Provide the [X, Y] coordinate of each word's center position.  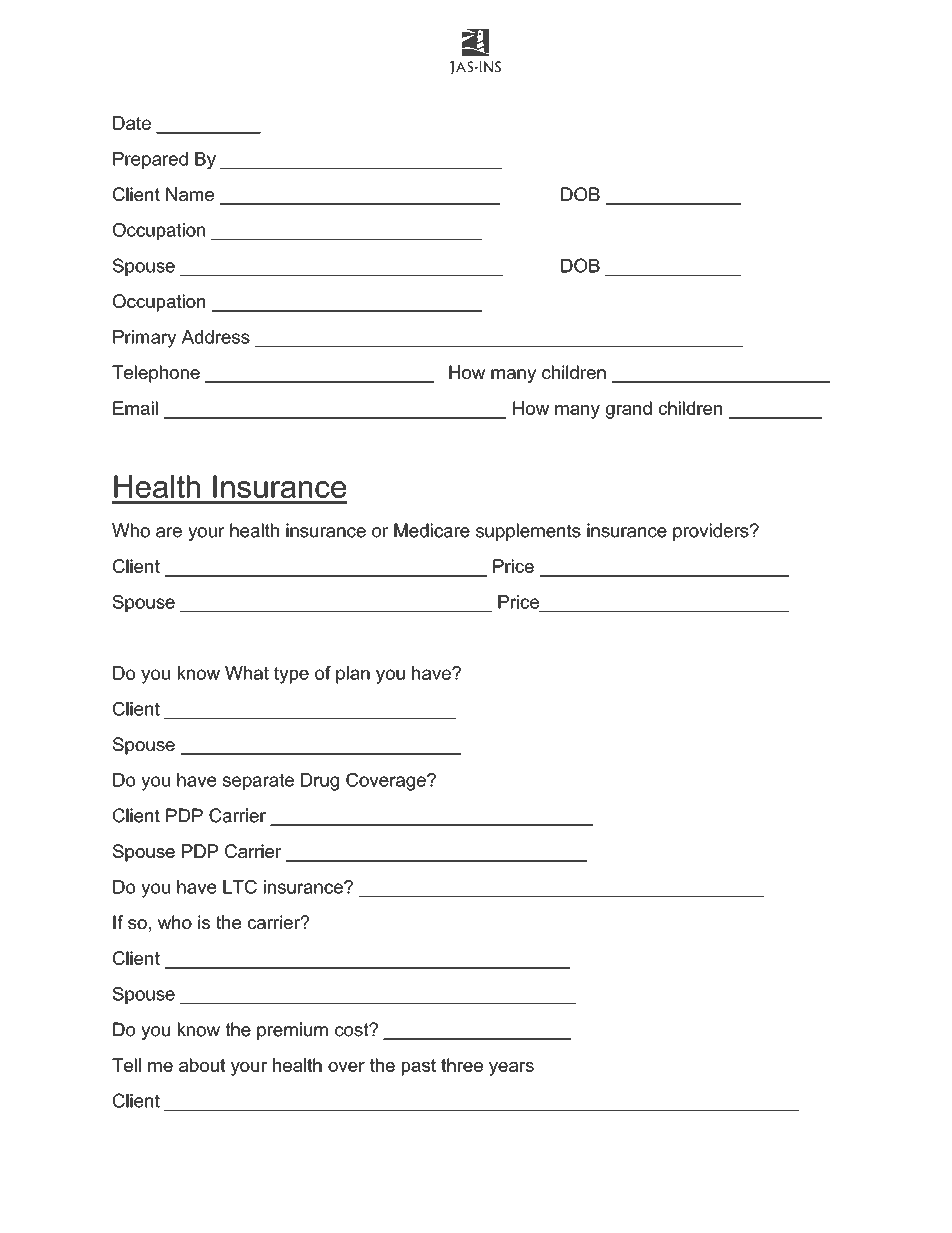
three [462, 1065]
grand [628, 410]
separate [258, 781]
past [419, 1067]
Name [190, 194]
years [511, 1069]
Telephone [156, 374]
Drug [320, 782]
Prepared [150, 160]
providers [712, 532]
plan [353, 675]
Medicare [432, 530]
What [247, 673]
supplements [528, 532]
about [202, 1065]
